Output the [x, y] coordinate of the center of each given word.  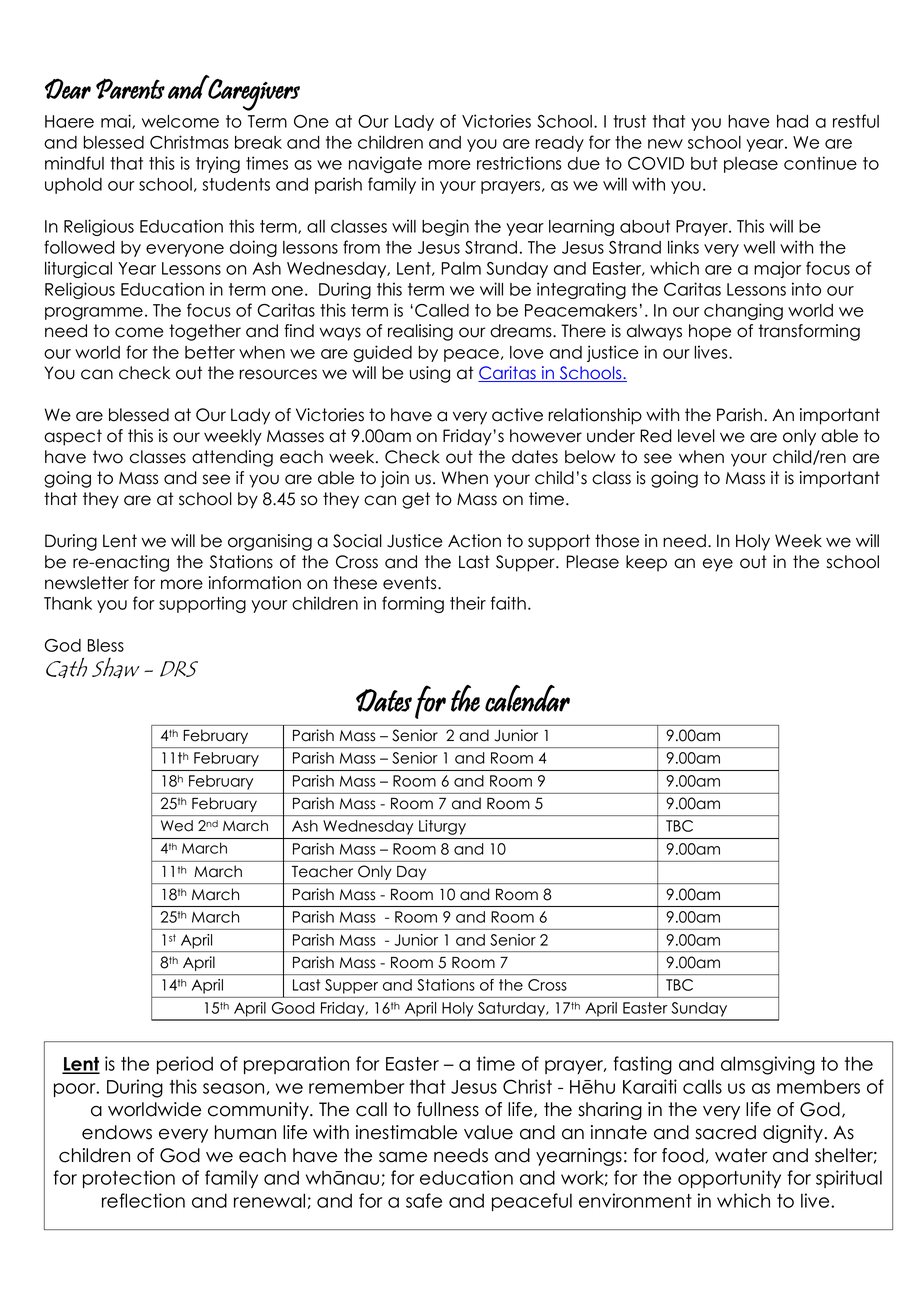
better [210, 352]
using [430, 374]
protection [129, 1179]
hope [710, 332]
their [468, 603]
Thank [68, 603]
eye [718, 565]
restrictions [519, 163]
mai [117, 121]
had [792, 121]
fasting [642, 1065]
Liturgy [442, 827]
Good [293, 1008]
